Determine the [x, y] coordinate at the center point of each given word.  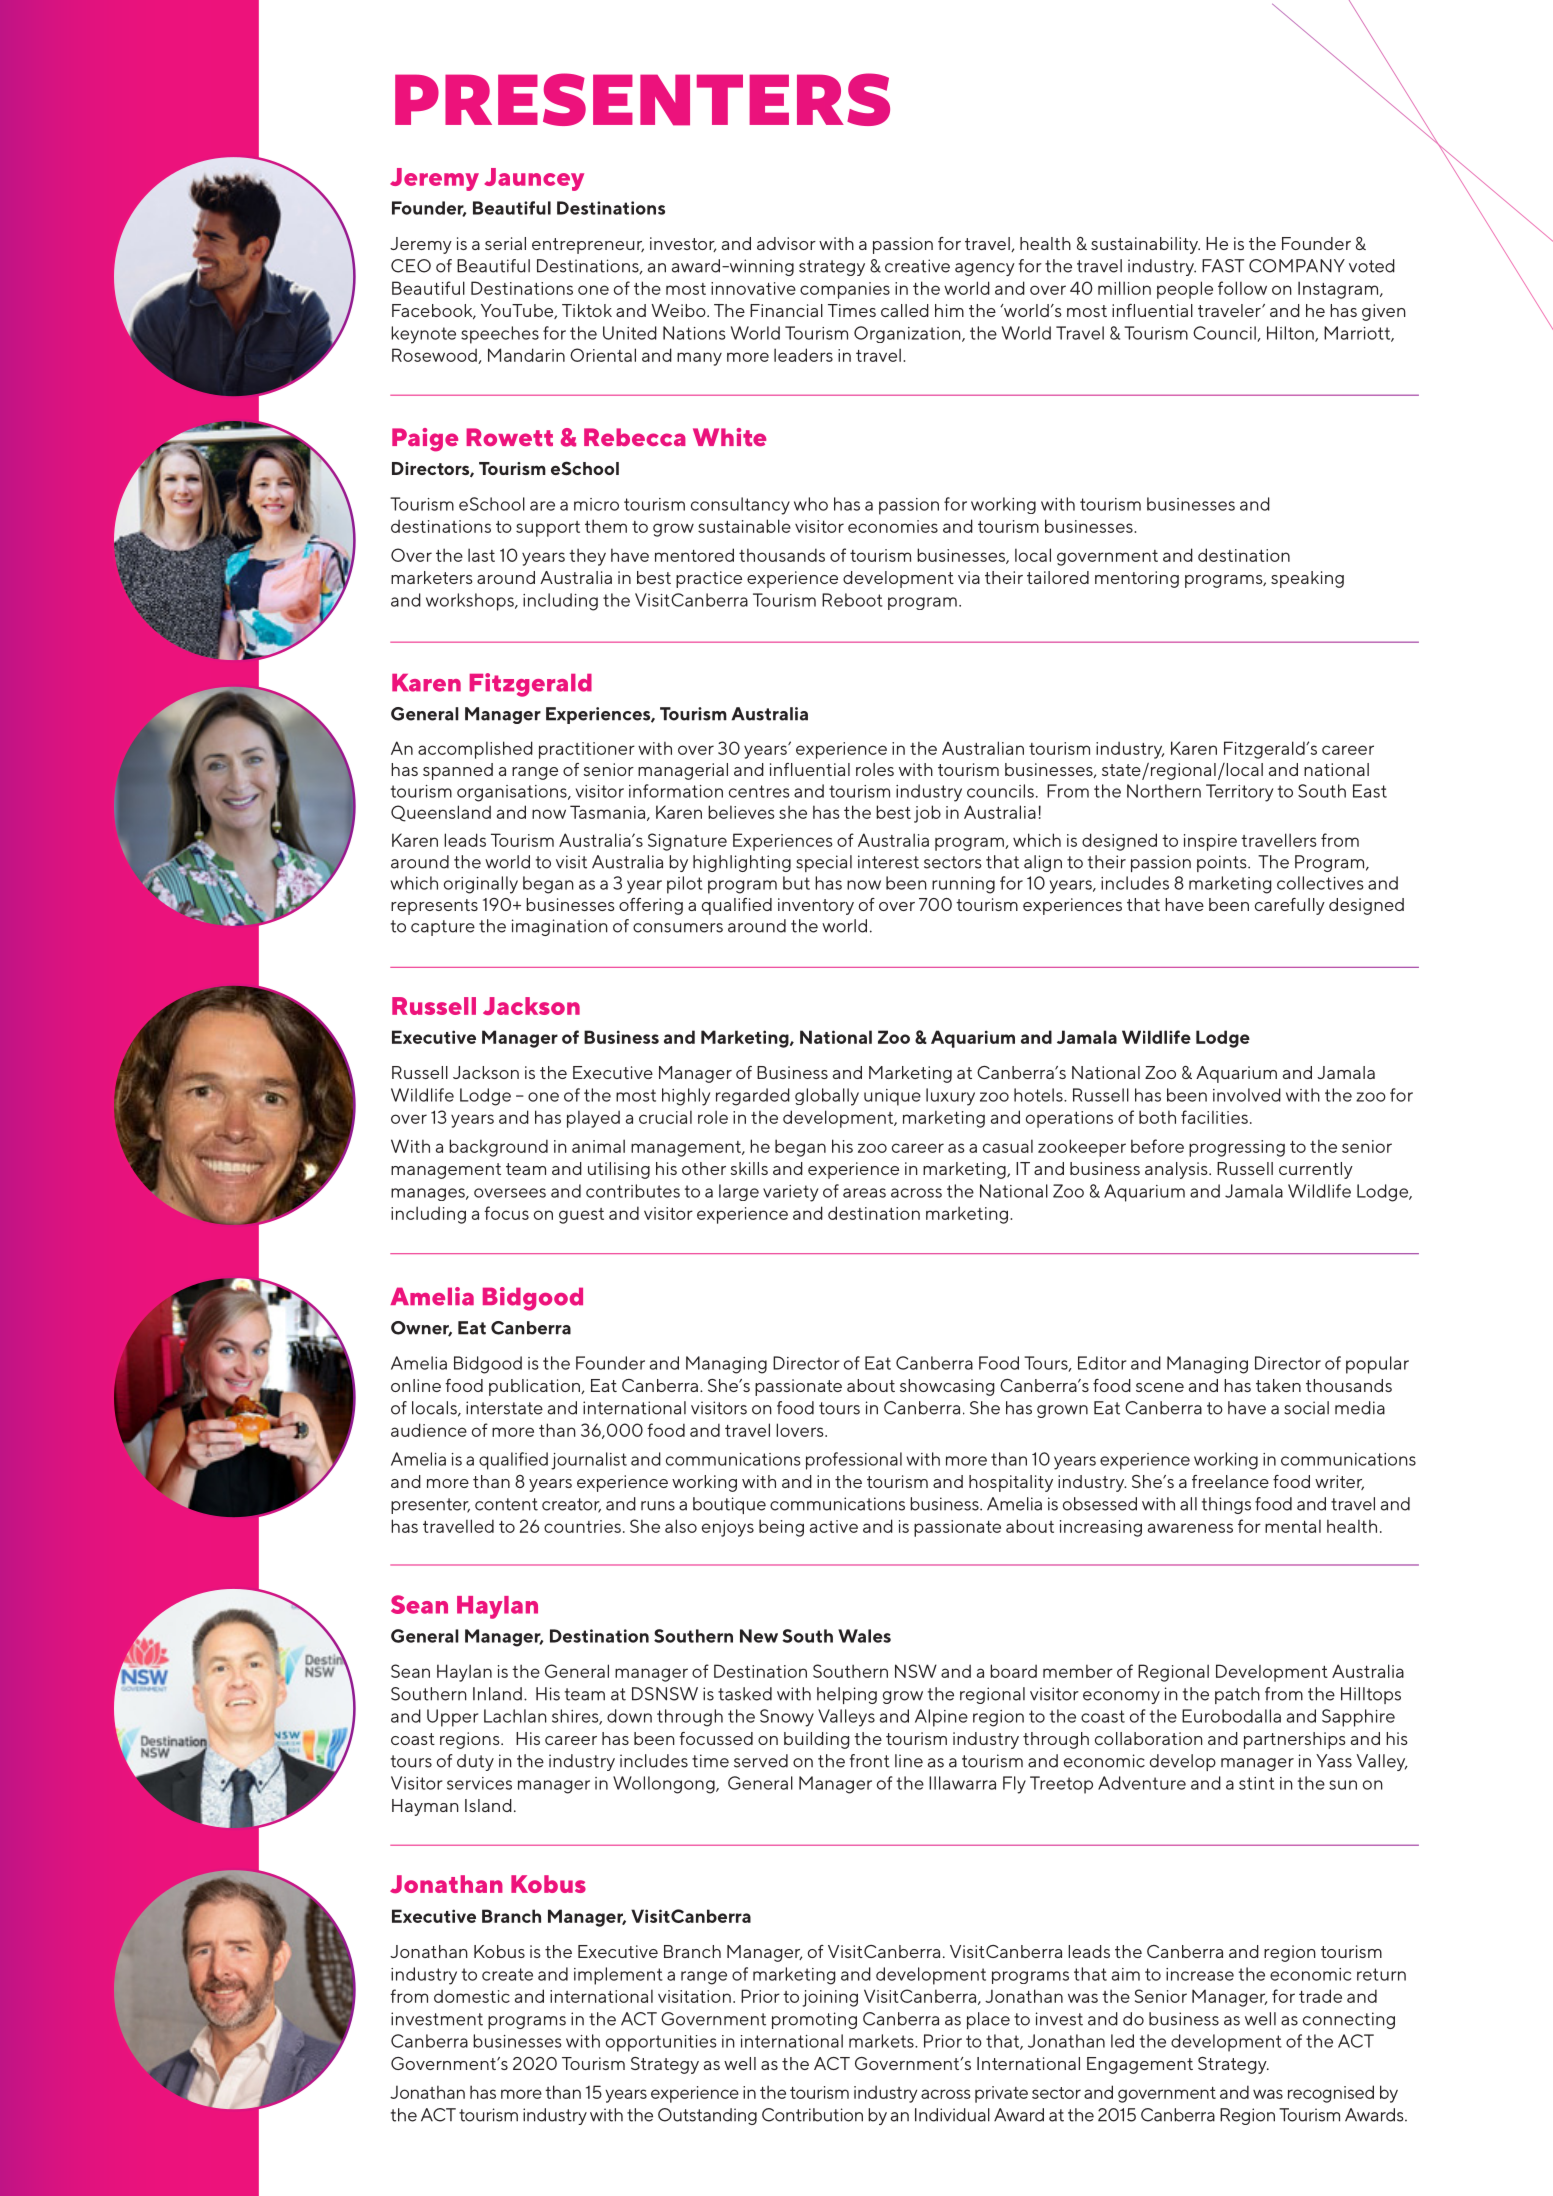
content [506, 1504]
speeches [500, 335]
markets [882, 2041]
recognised [1331, 2094]
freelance [1230, 1481]
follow [1242, 288]
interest [888, 862]
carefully [1290, 906]
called [905, 310]
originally [481, 885]
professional [854, 1461]
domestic [472, 1996]
